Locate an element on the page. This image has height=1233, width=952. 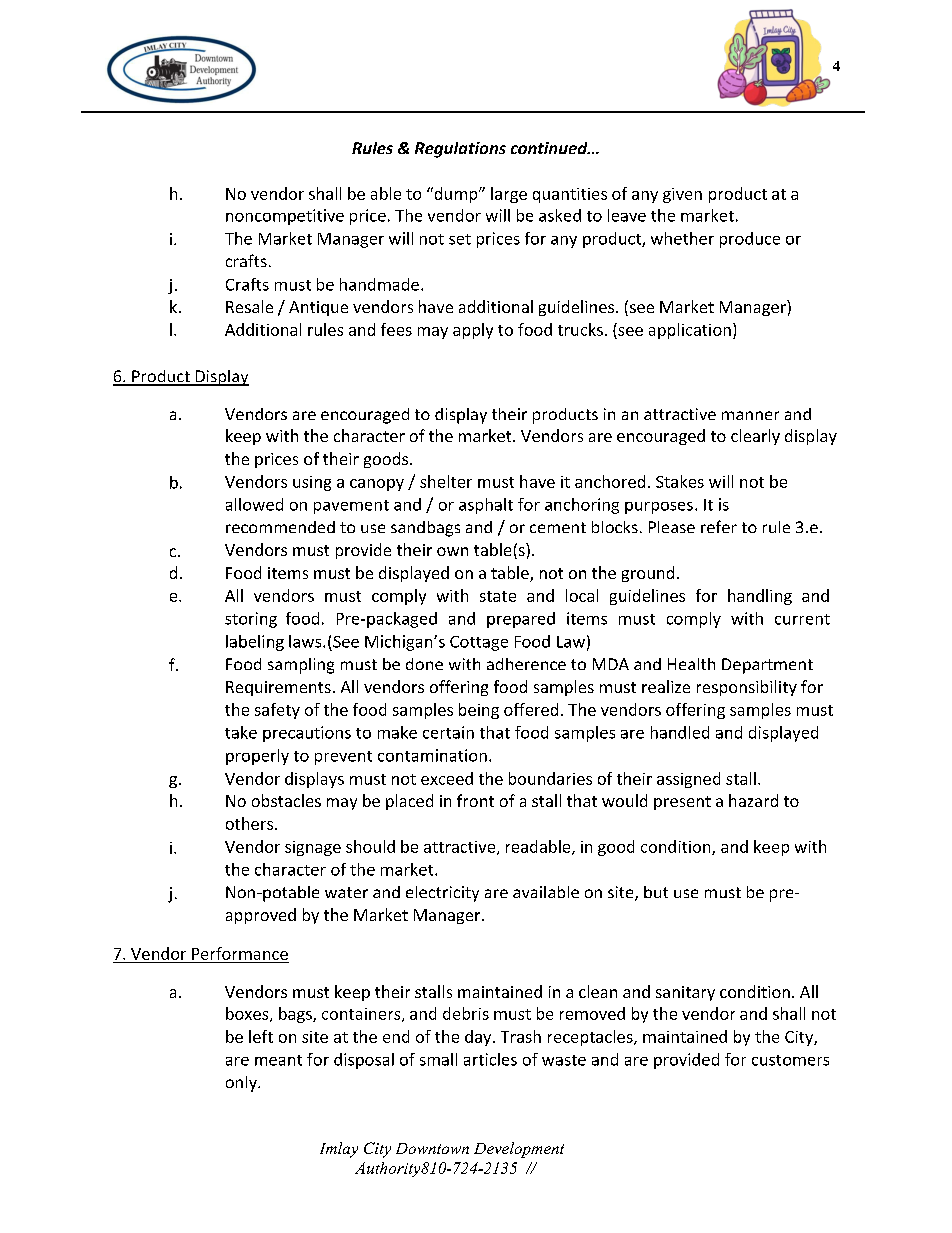
meant is located at coordinates (278, 1060).
